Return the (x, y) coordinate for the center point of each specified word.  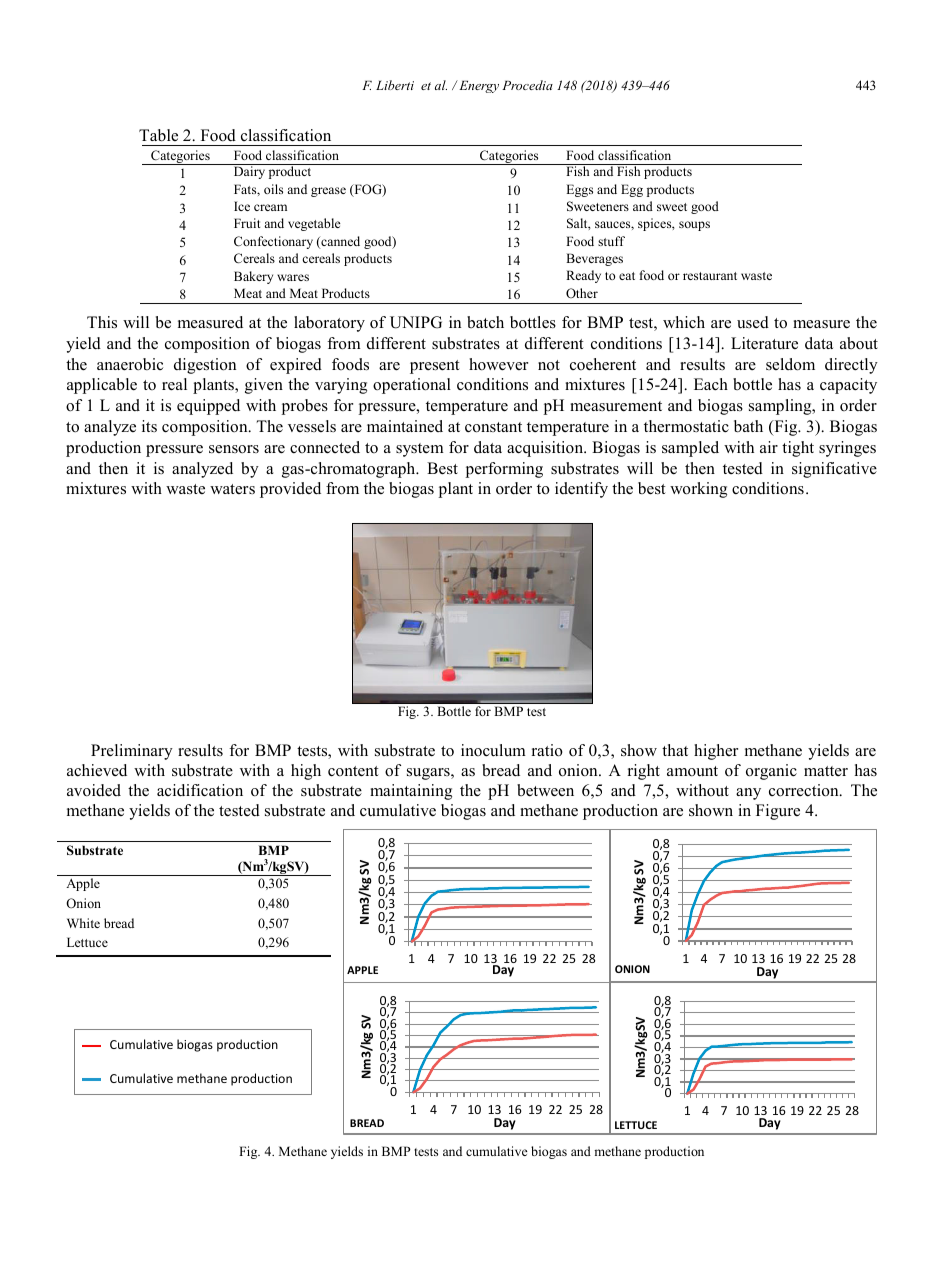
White (83, 923)
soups (694, 226)
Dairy (249, 172)
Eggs (579, 190)
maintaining (411, 792)
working (698, 490)
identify (581, 490)
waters (232, 489)
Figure (778, 812)
